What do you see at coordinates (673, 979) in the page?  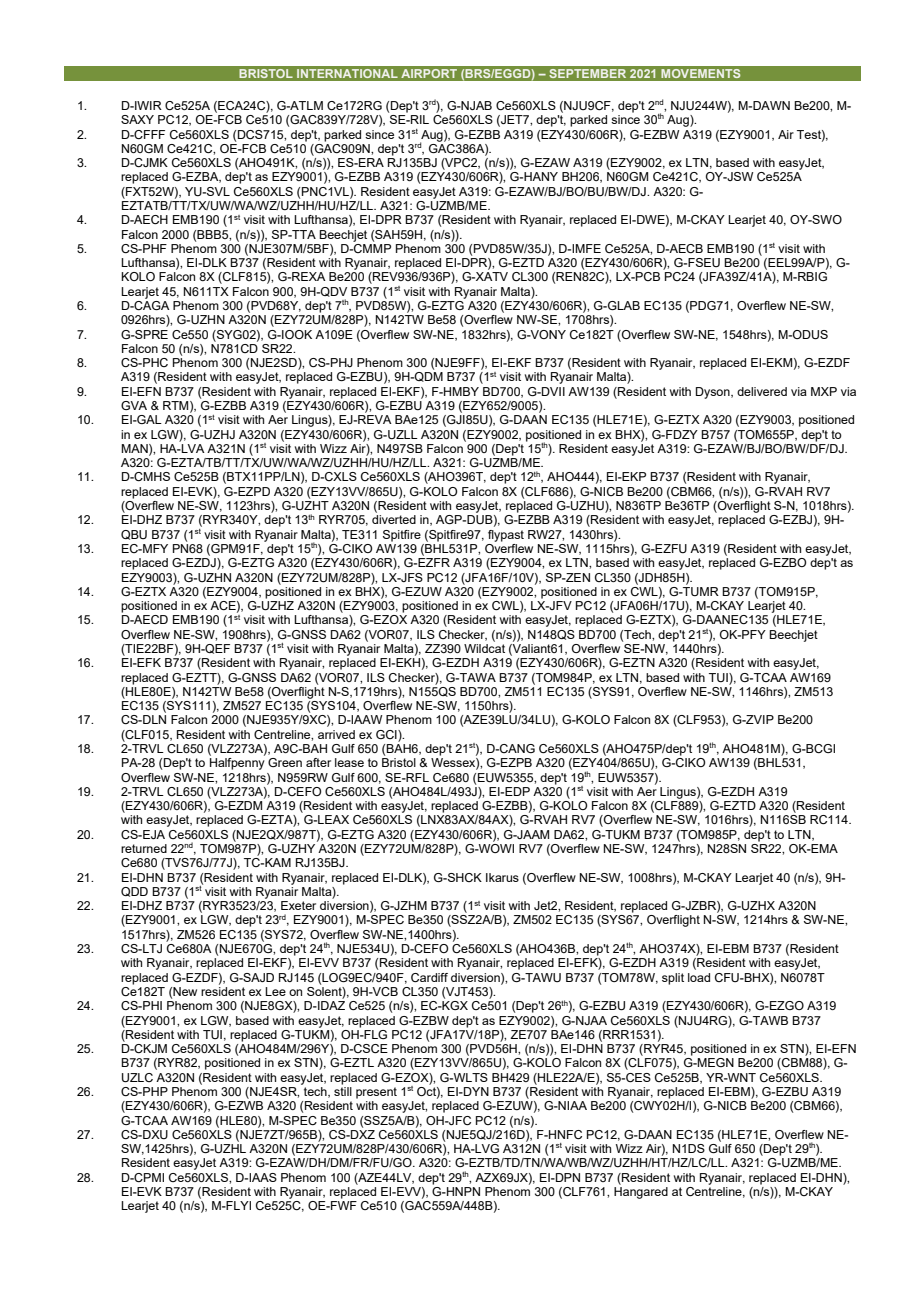 I see `split` at bounding box center [673, 979].
